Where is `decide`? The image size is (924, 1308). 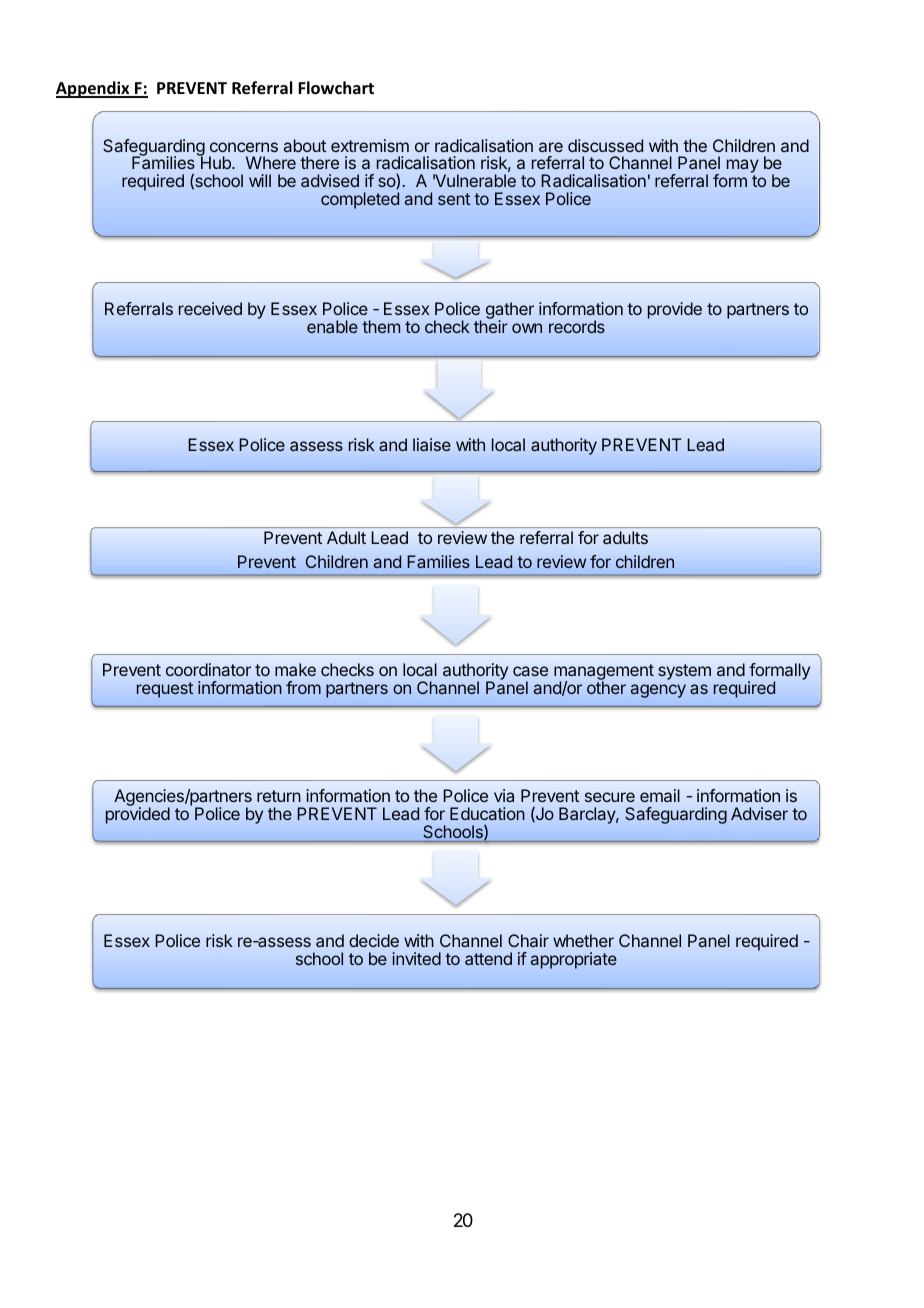
decide is located at coordinates (374, 940).
